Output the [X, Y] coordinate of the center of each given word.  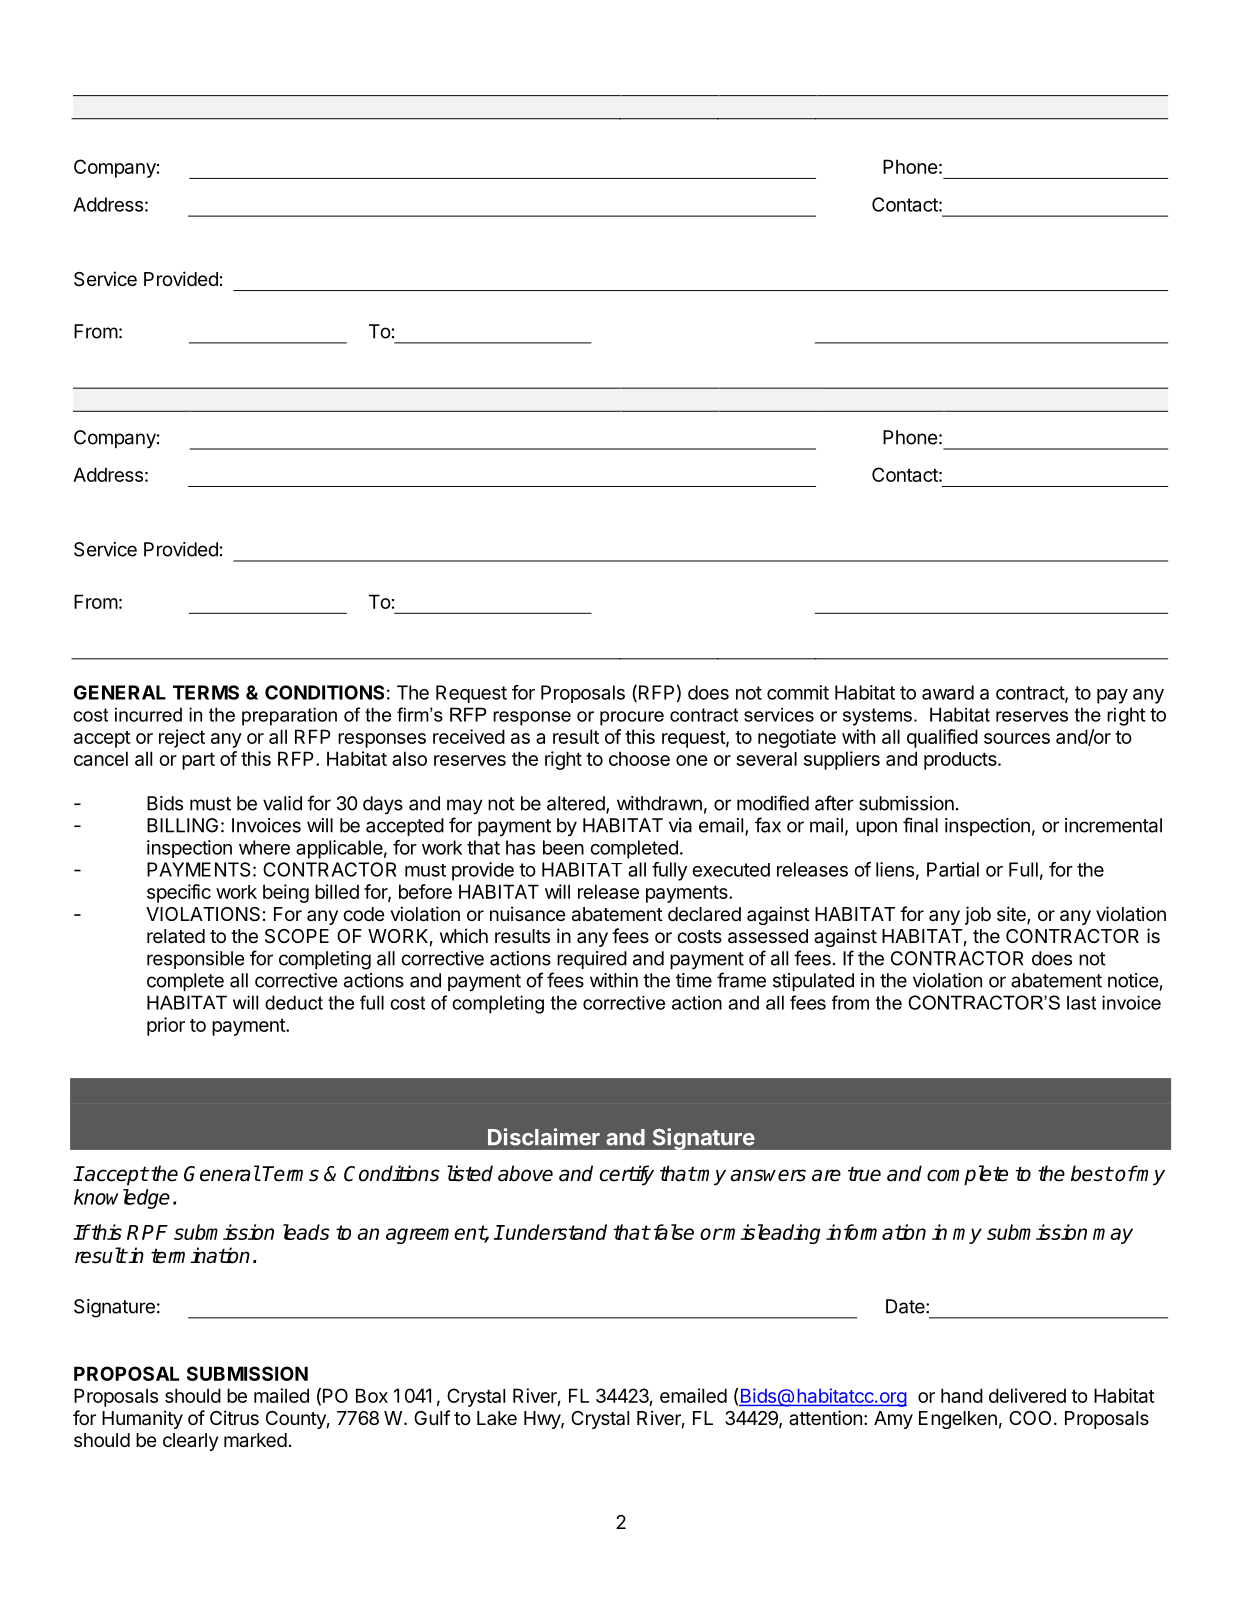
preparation [289, 716]
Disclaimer [544, 1137]
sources [1017, 738]
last [1081, 1002]
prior [166, 1026]
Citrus [234, 1417]
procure [632, 718]
